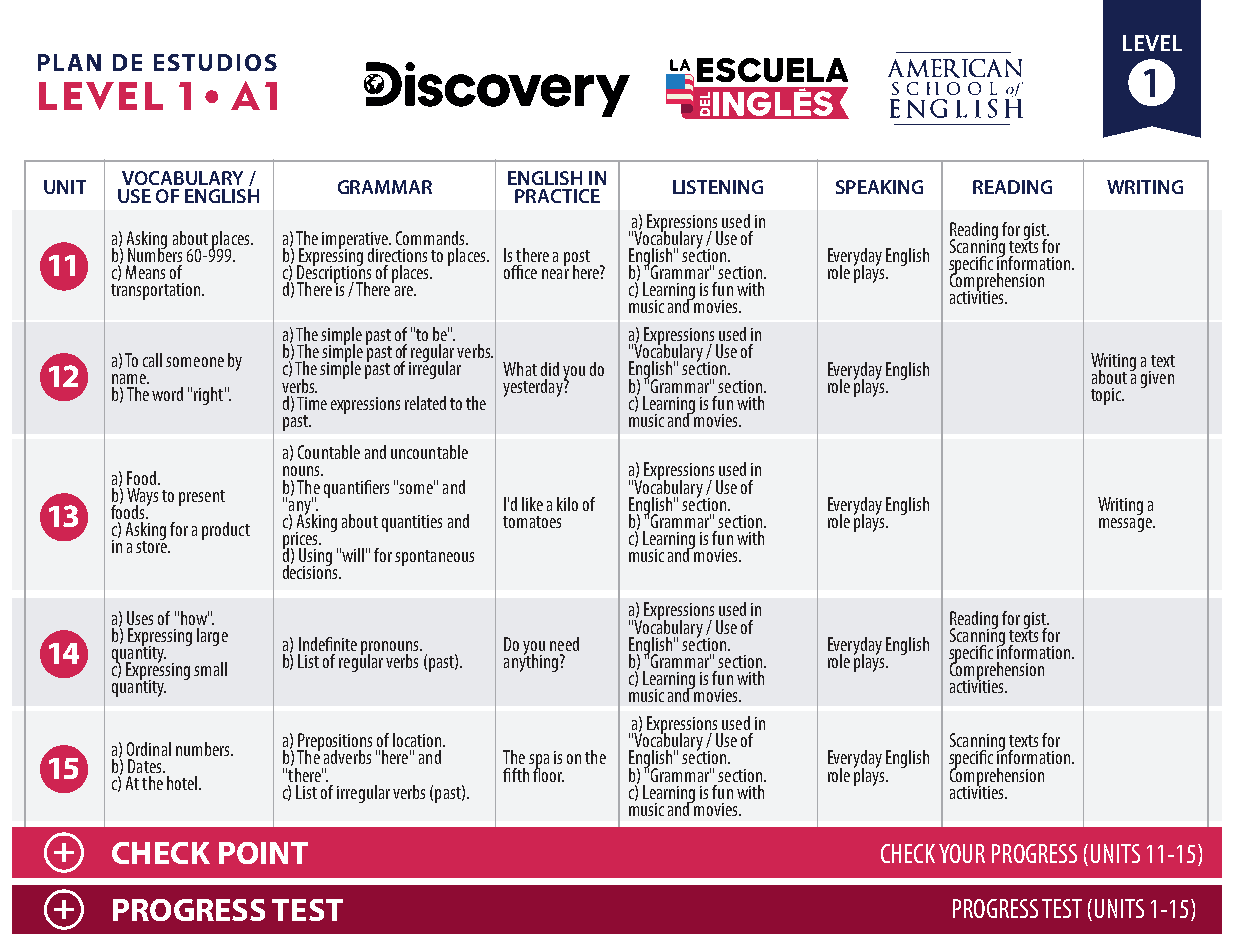 The width and height of the document is (1233, 952). I want to click on did, so click(550, 369).
